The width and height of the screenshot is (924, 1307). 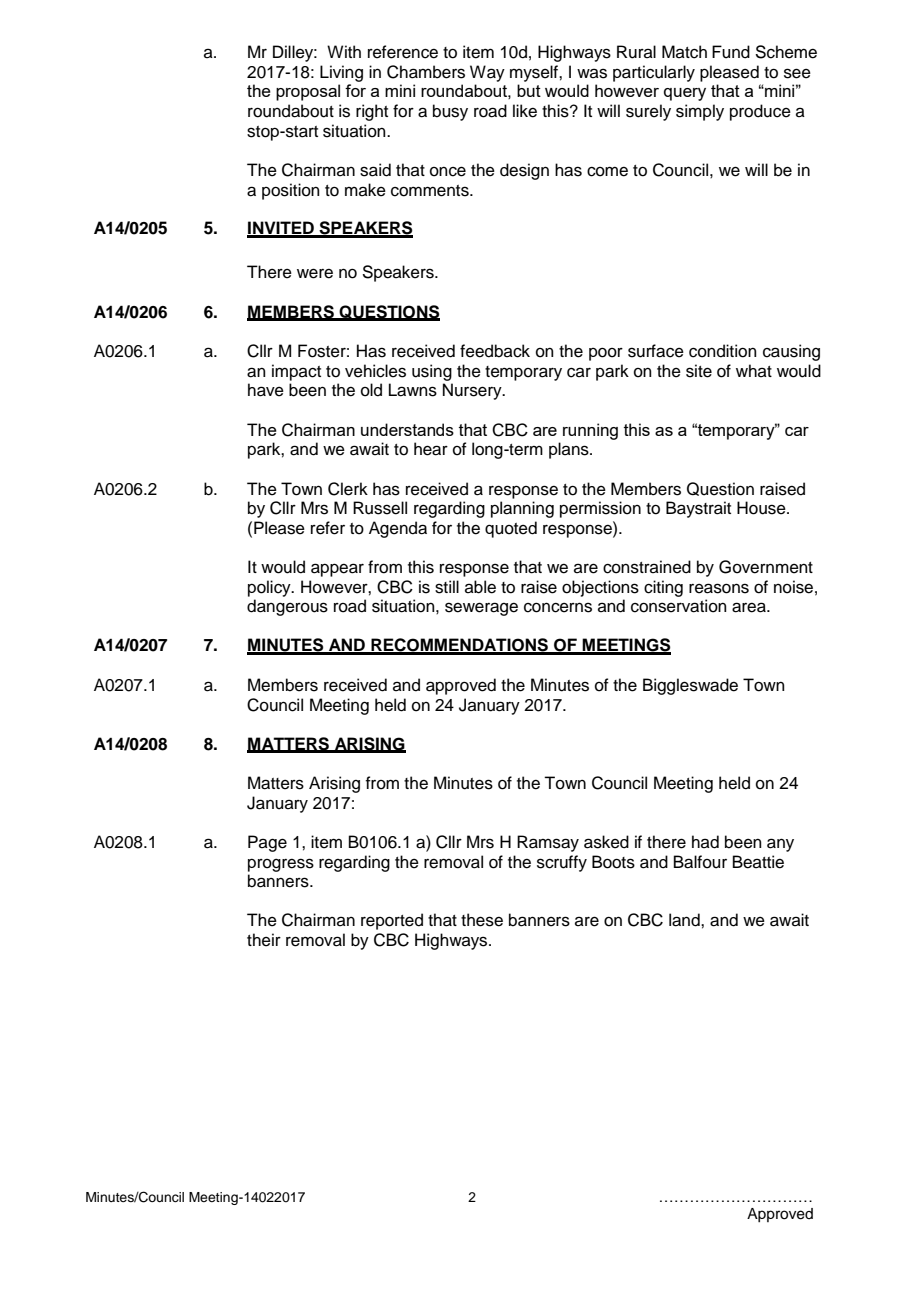 I want to click on RECOMMENDATIONS, so click(x=459, y=646).
